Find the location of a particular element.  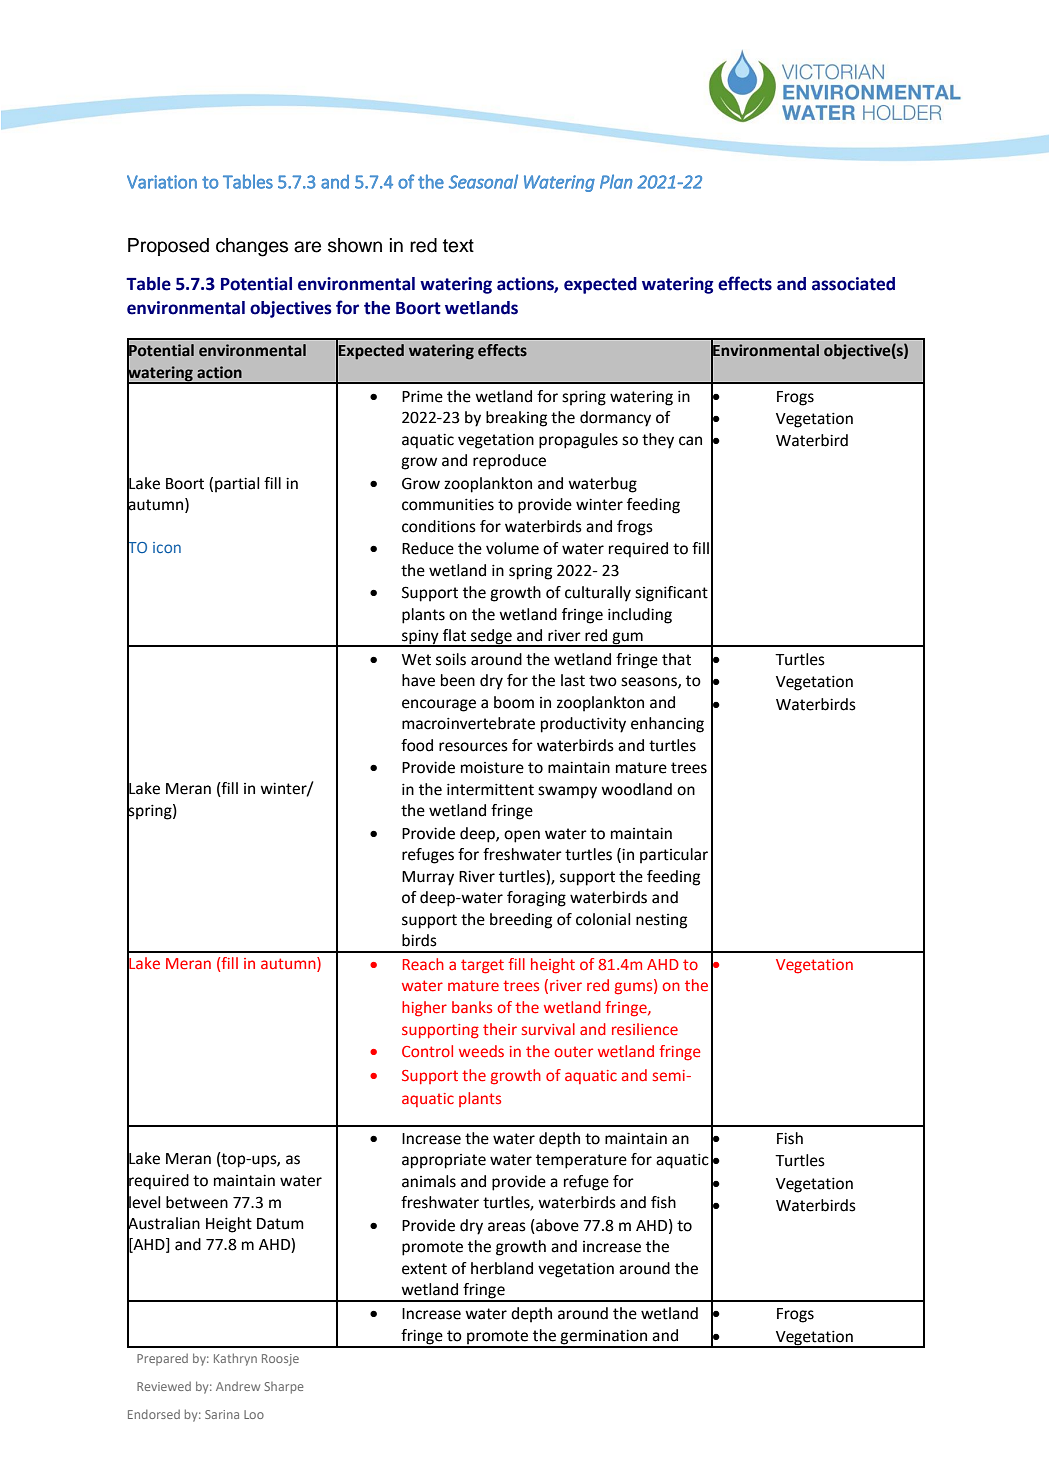

particular is located at coordinates (674, 856).
